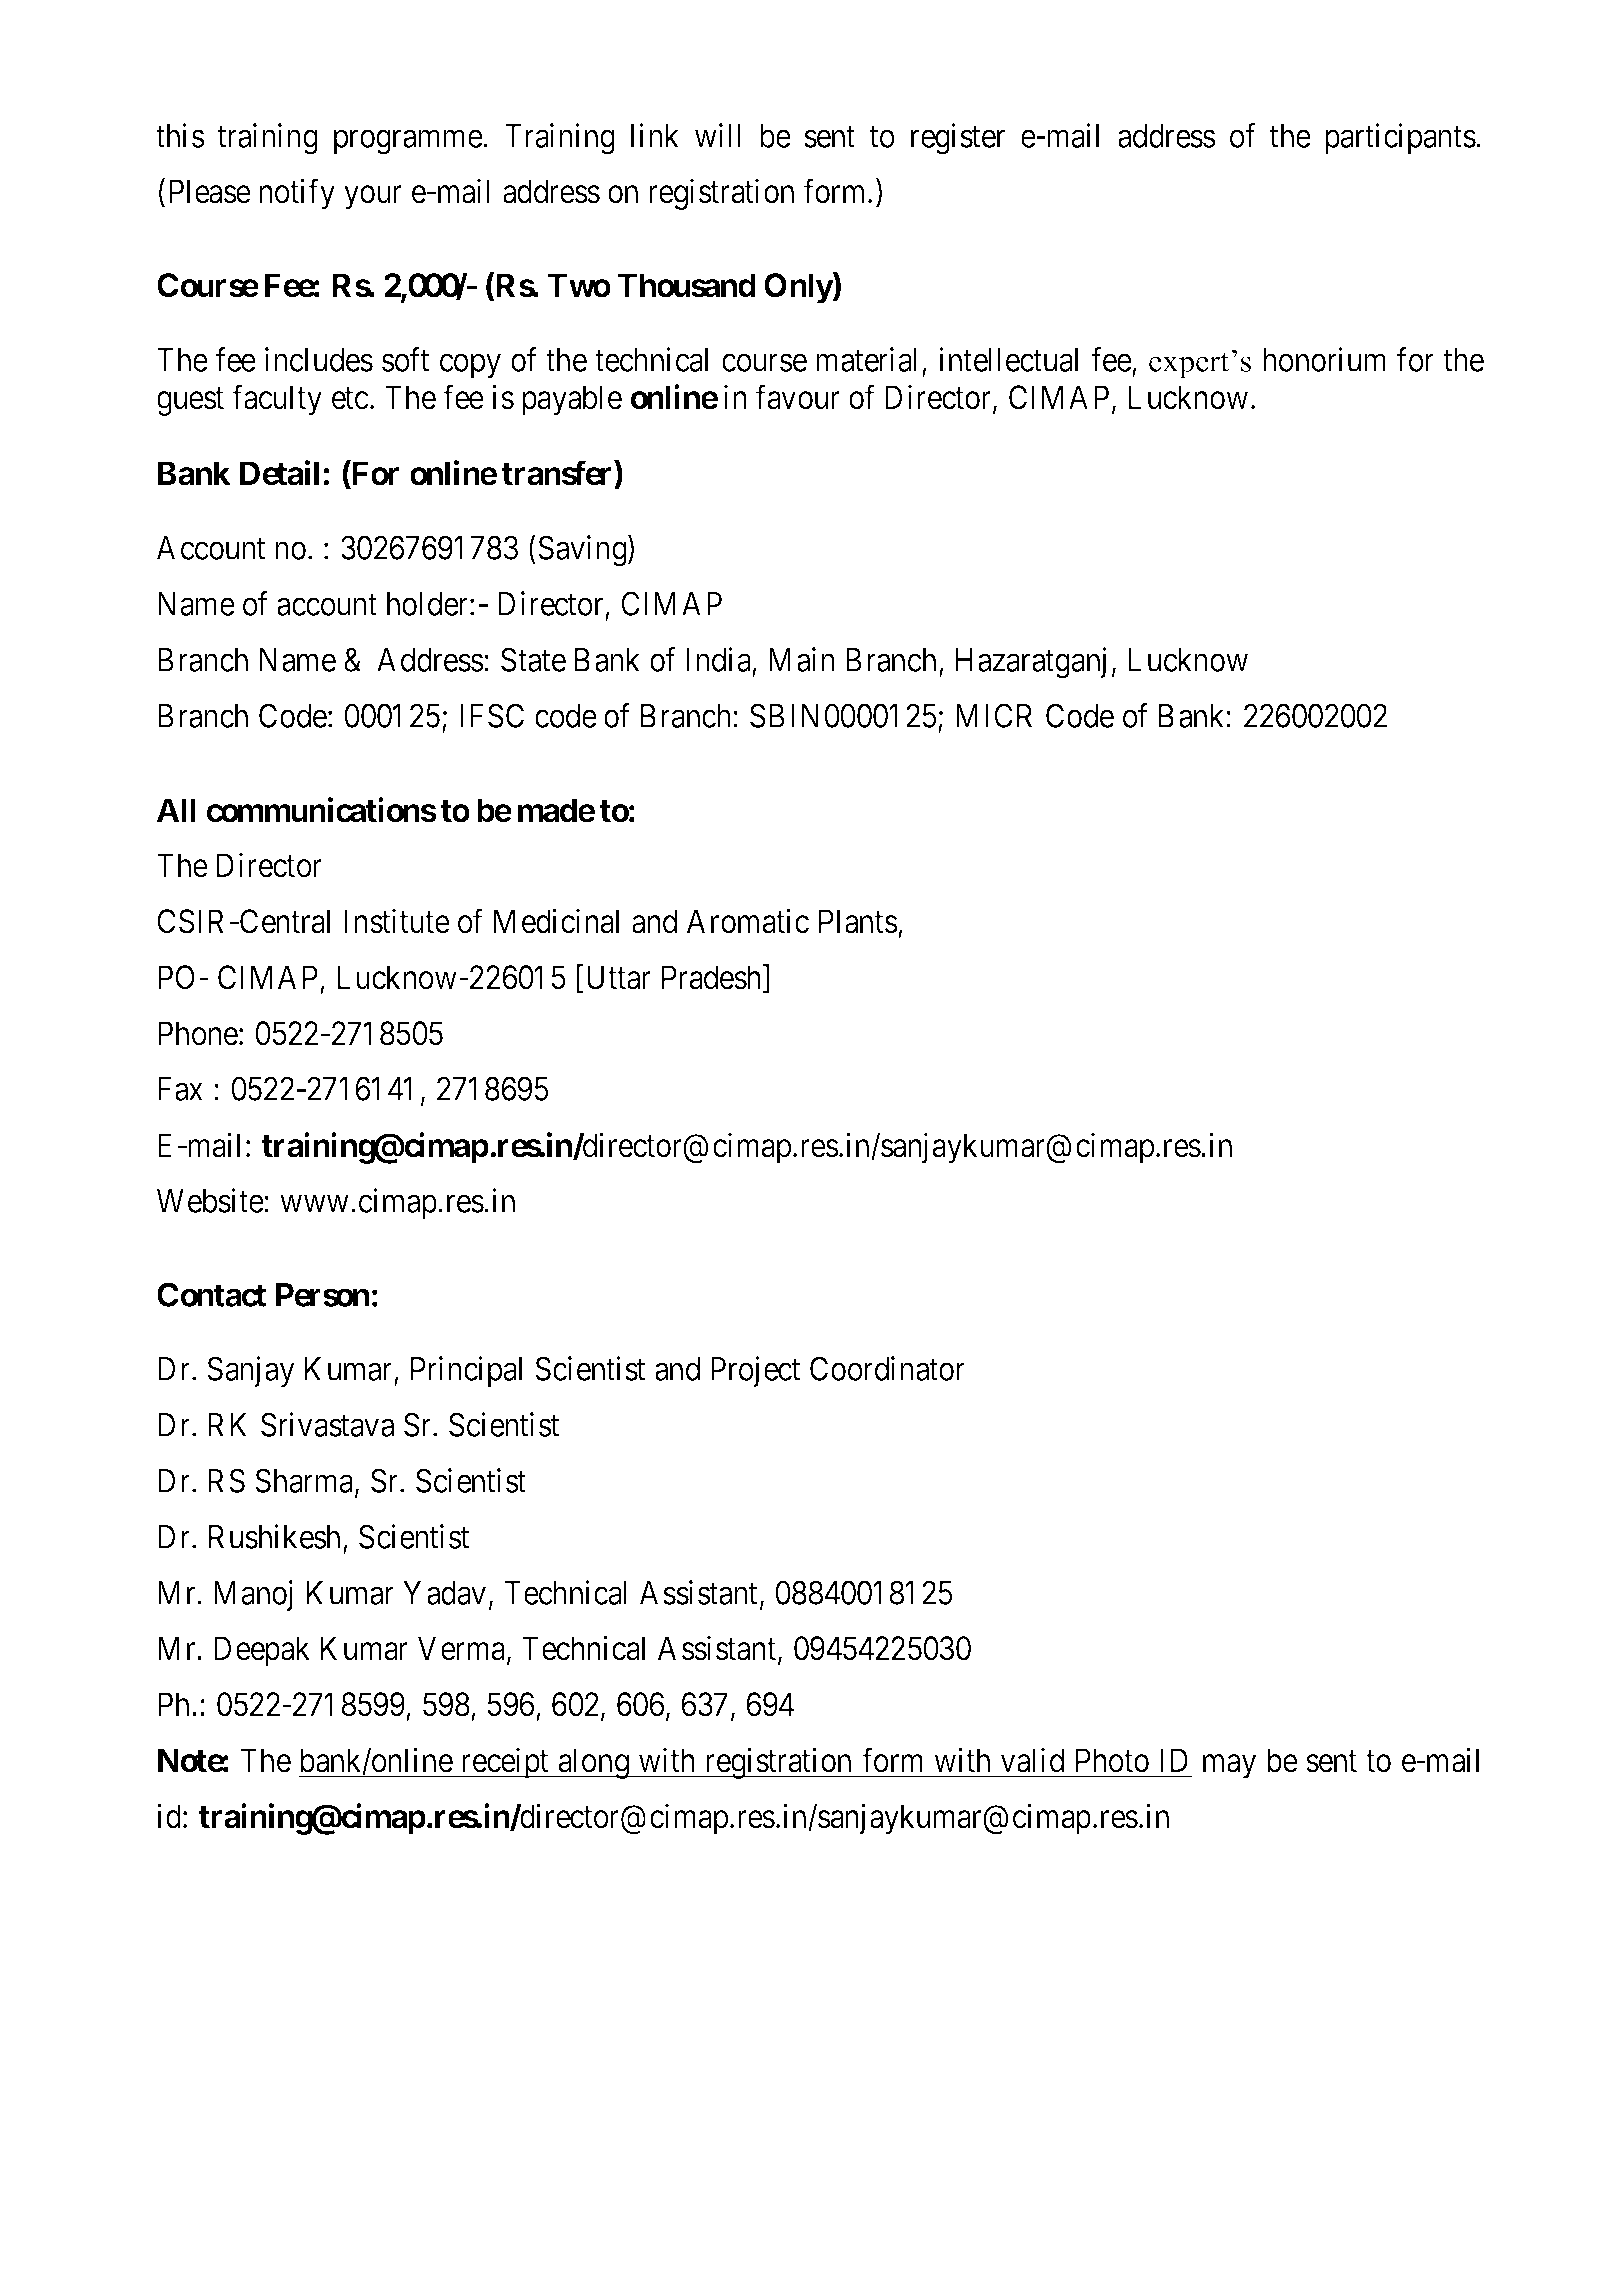 This screenshot has width=1608, height=2275. Describe the element at coordinates (958, 139) in the screenshot. I see `register` at that location.
